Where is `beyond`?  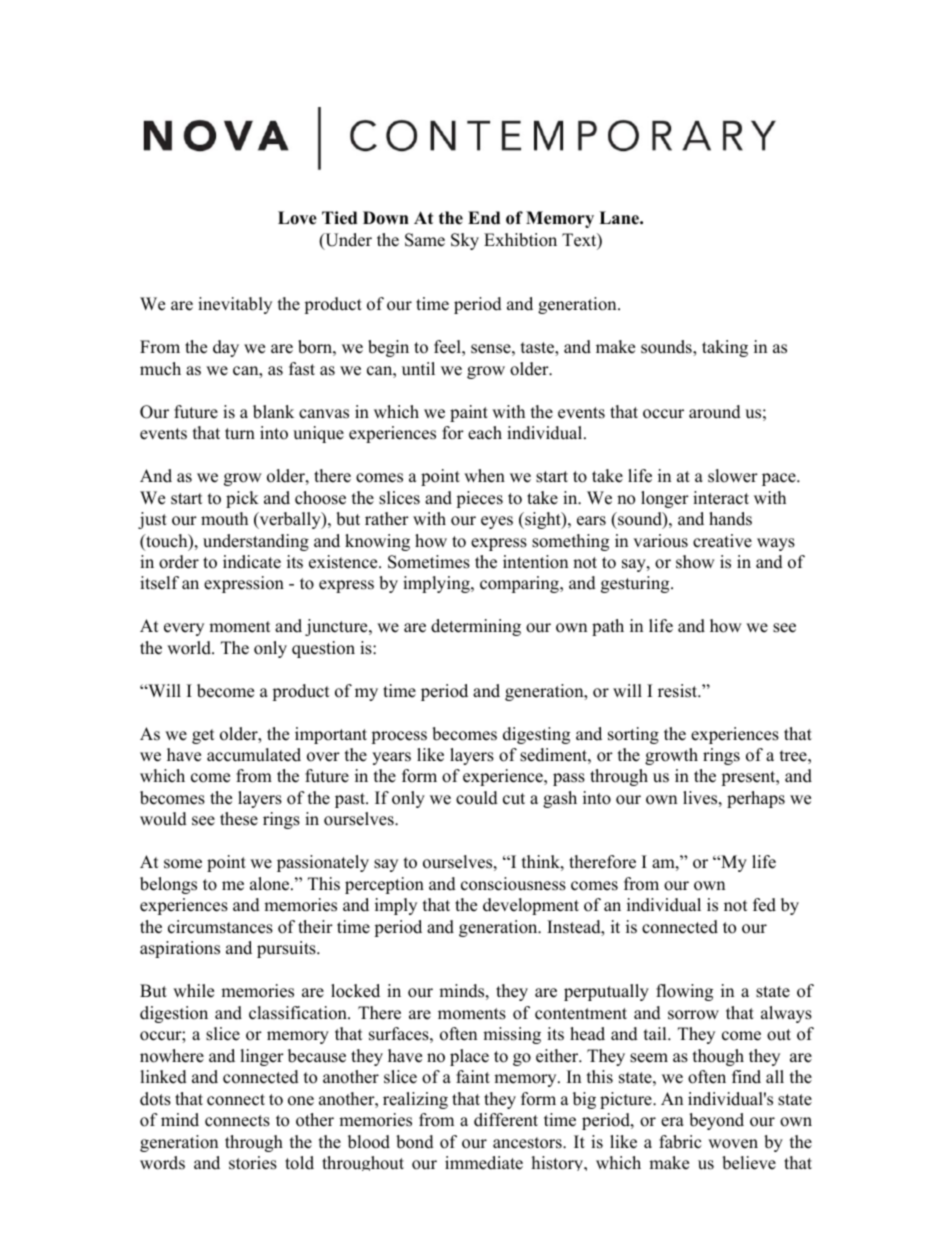
beyond is located at coordinates (716, 1121).
